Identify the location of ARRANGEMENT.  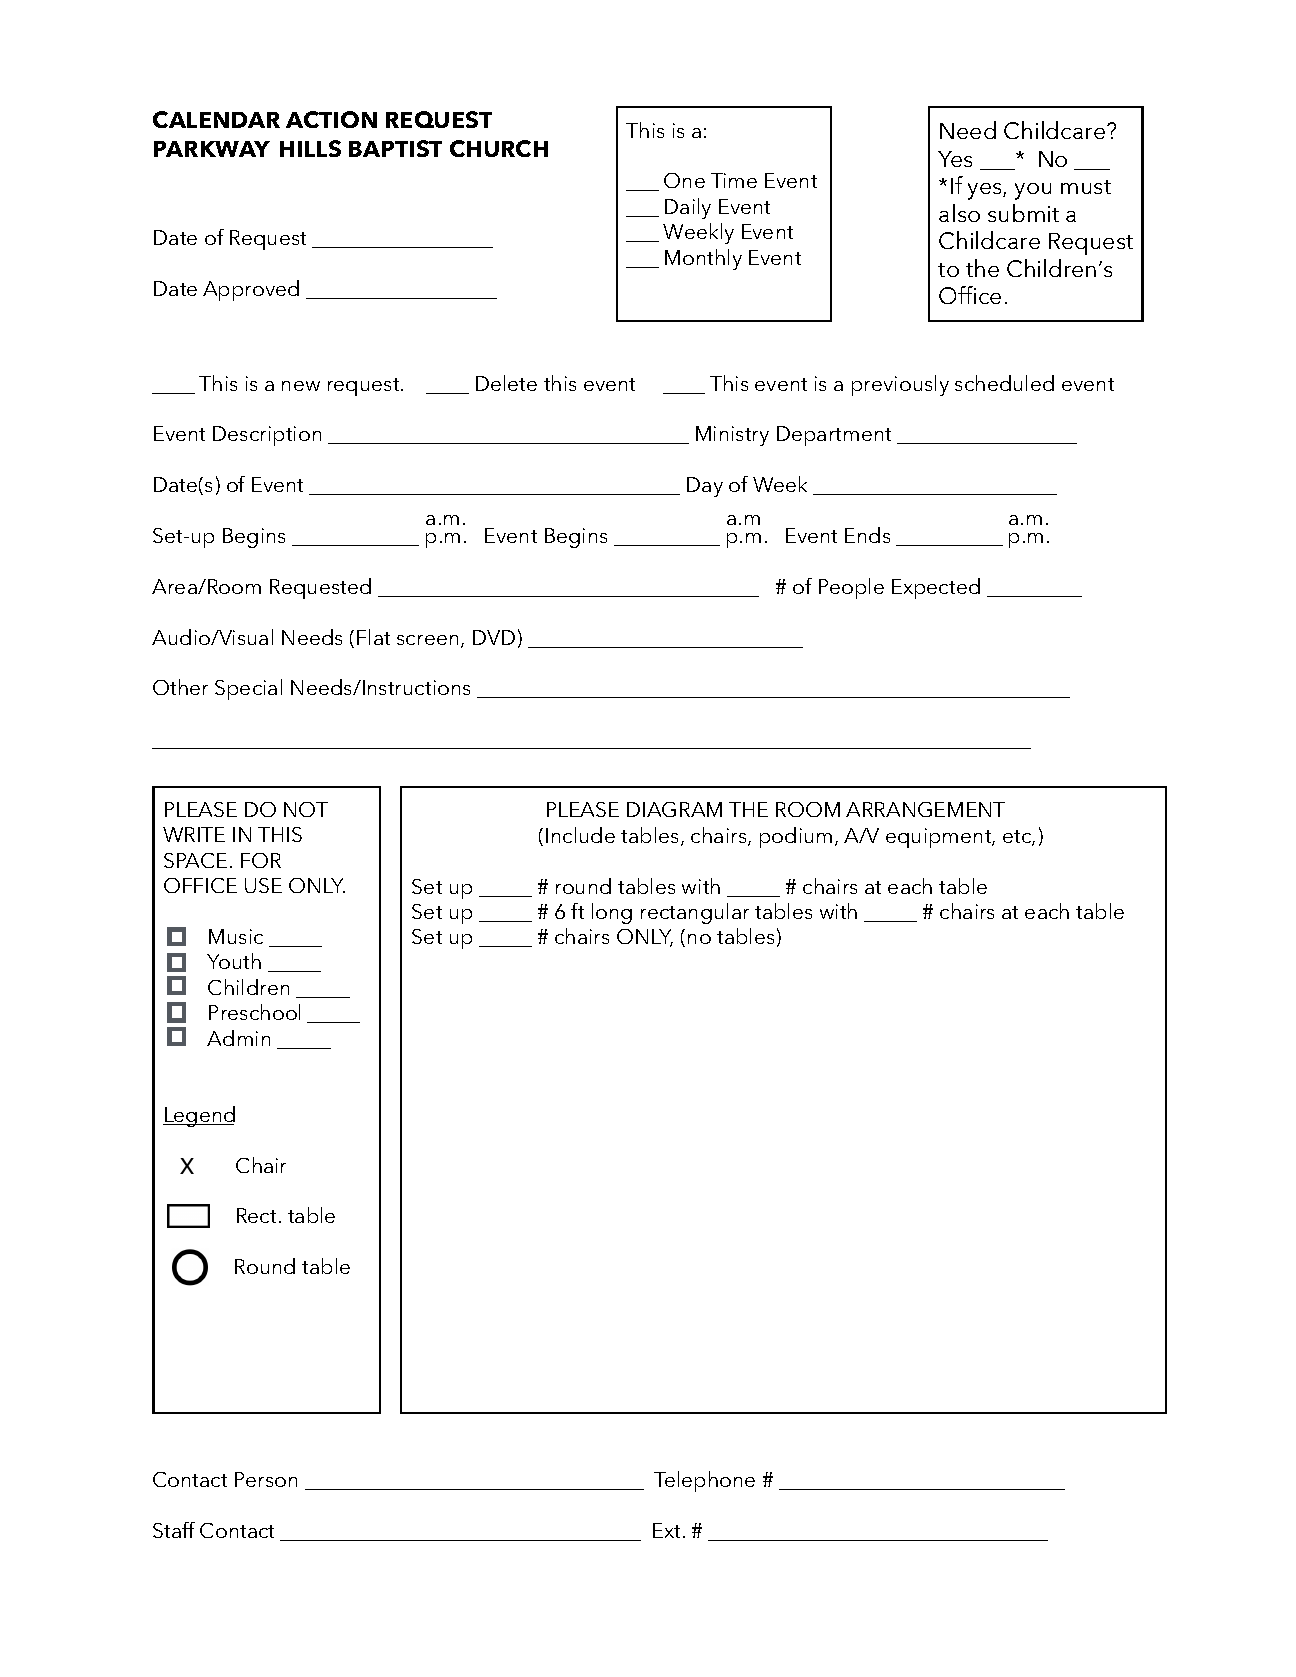
(925, 809).
